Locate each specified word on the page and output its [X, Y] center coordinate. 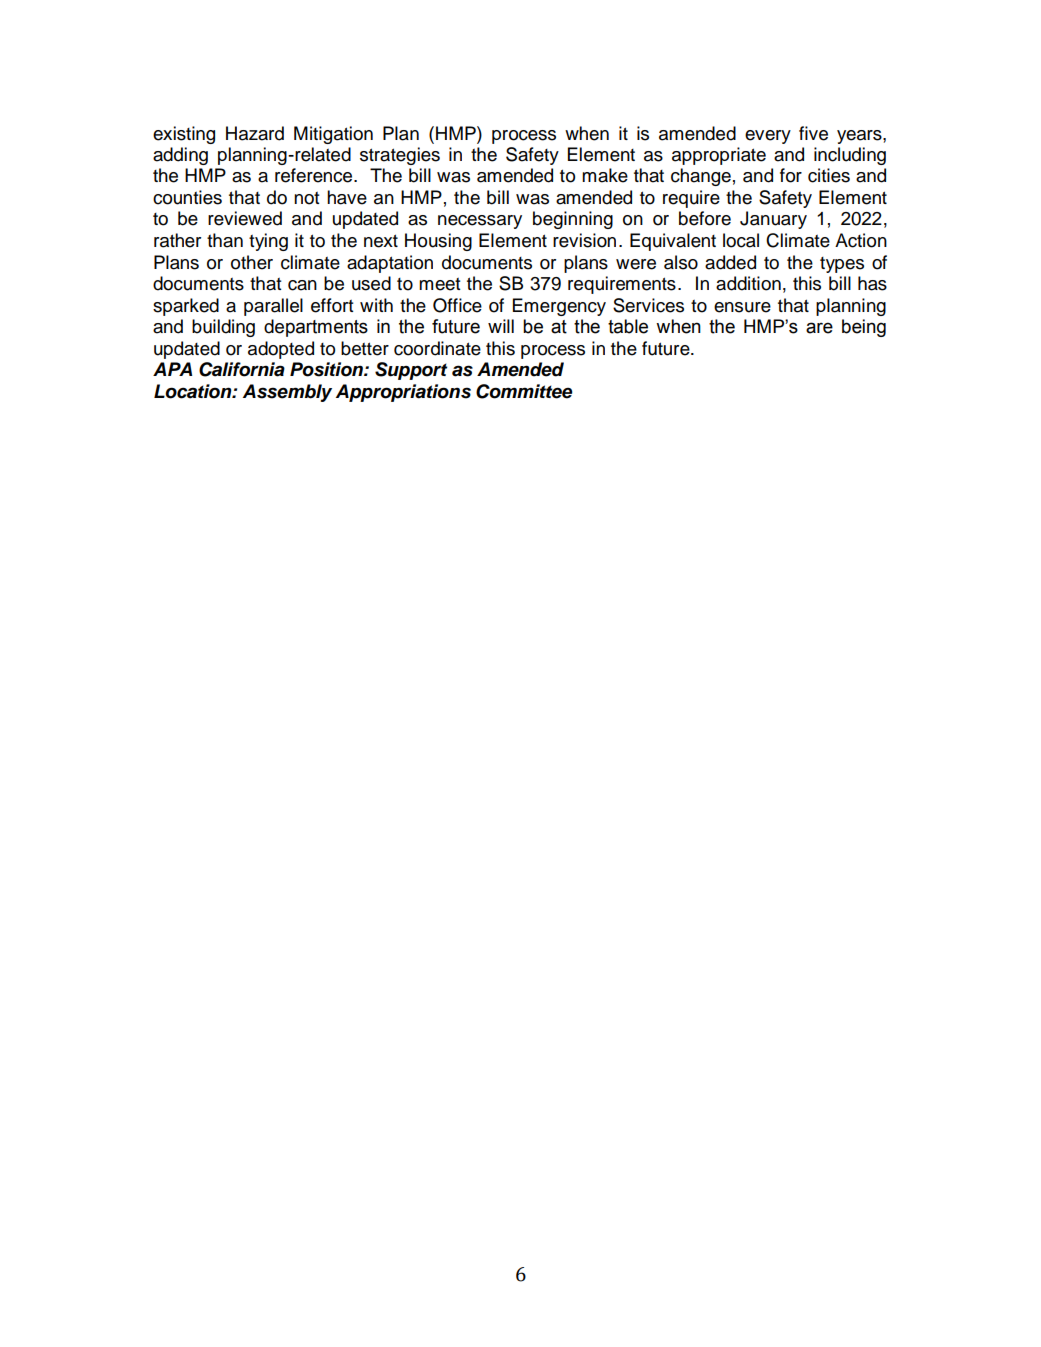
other [252, 262]
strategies [400, 156]
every [768, 137]
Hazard [255, 133]
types [842, 265]
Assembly [287, 393]
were [636, 264]
